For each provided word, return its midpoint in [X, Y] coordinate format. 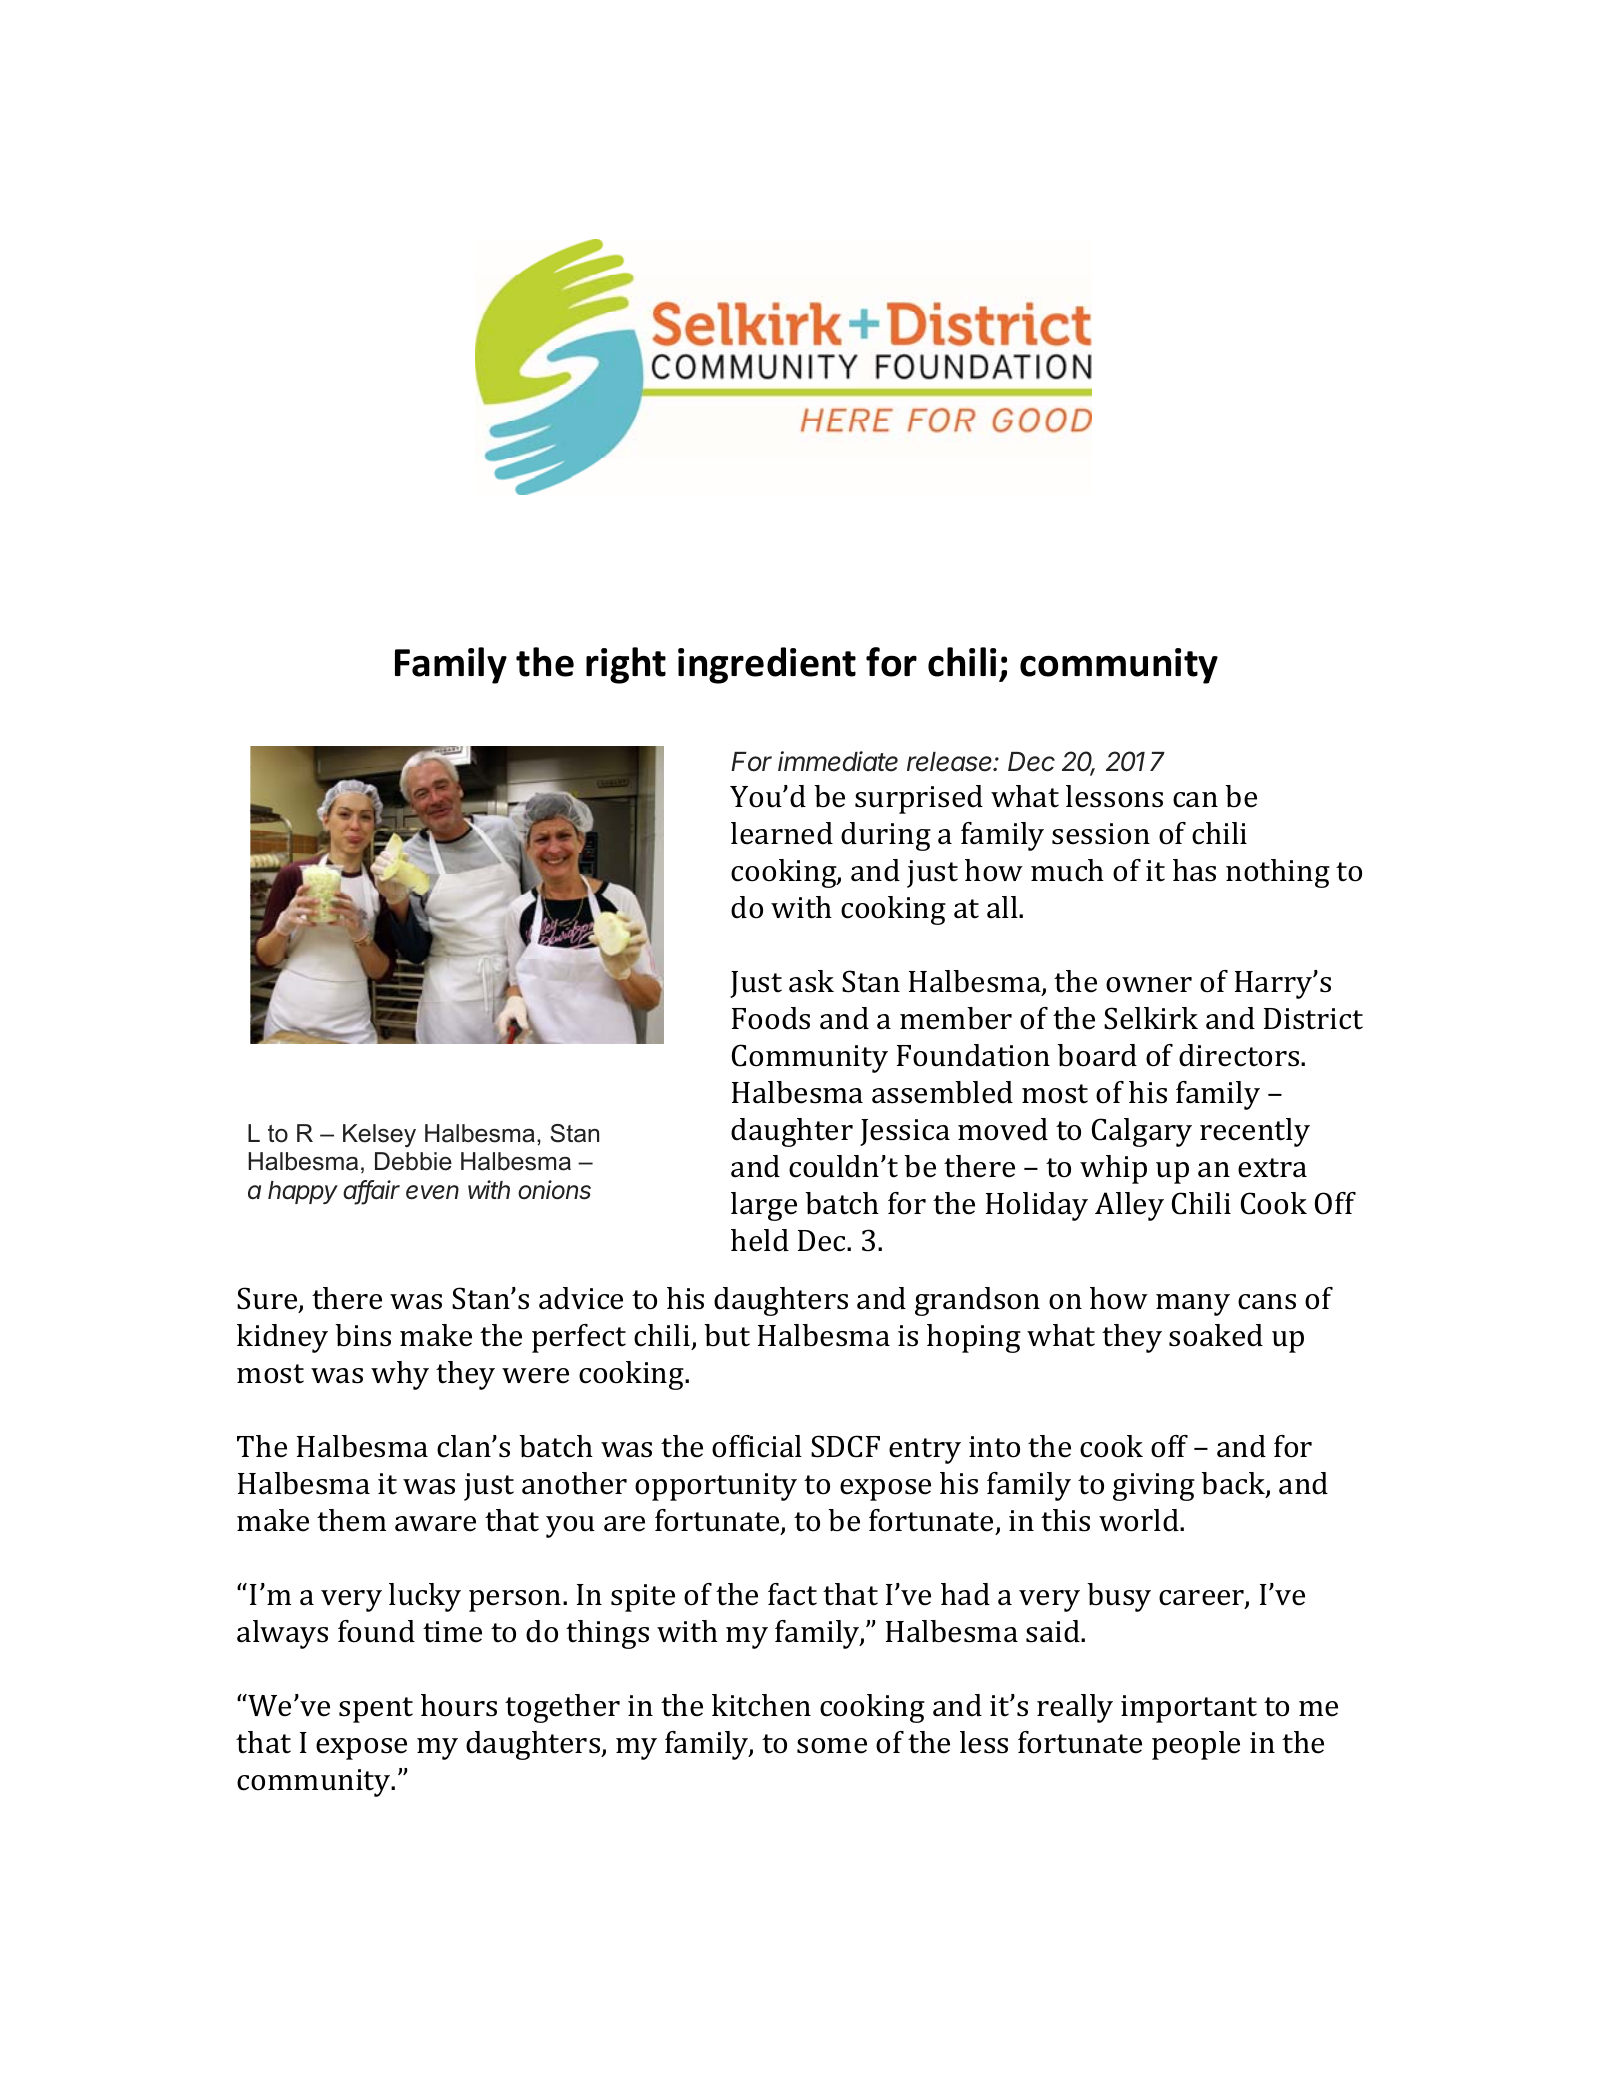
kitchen [761, 1705]
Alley [1129, 1206]
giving [1154, 1487]
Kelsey [379, 1136]
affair [371, 1191]
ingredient [767, 665]
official [757, 1446]
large [764, 1206]
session [1101, 834]
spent [376, 1710]
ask [811, 981]
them [351, 1520]
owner [1149, 985]
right [626, 665]
